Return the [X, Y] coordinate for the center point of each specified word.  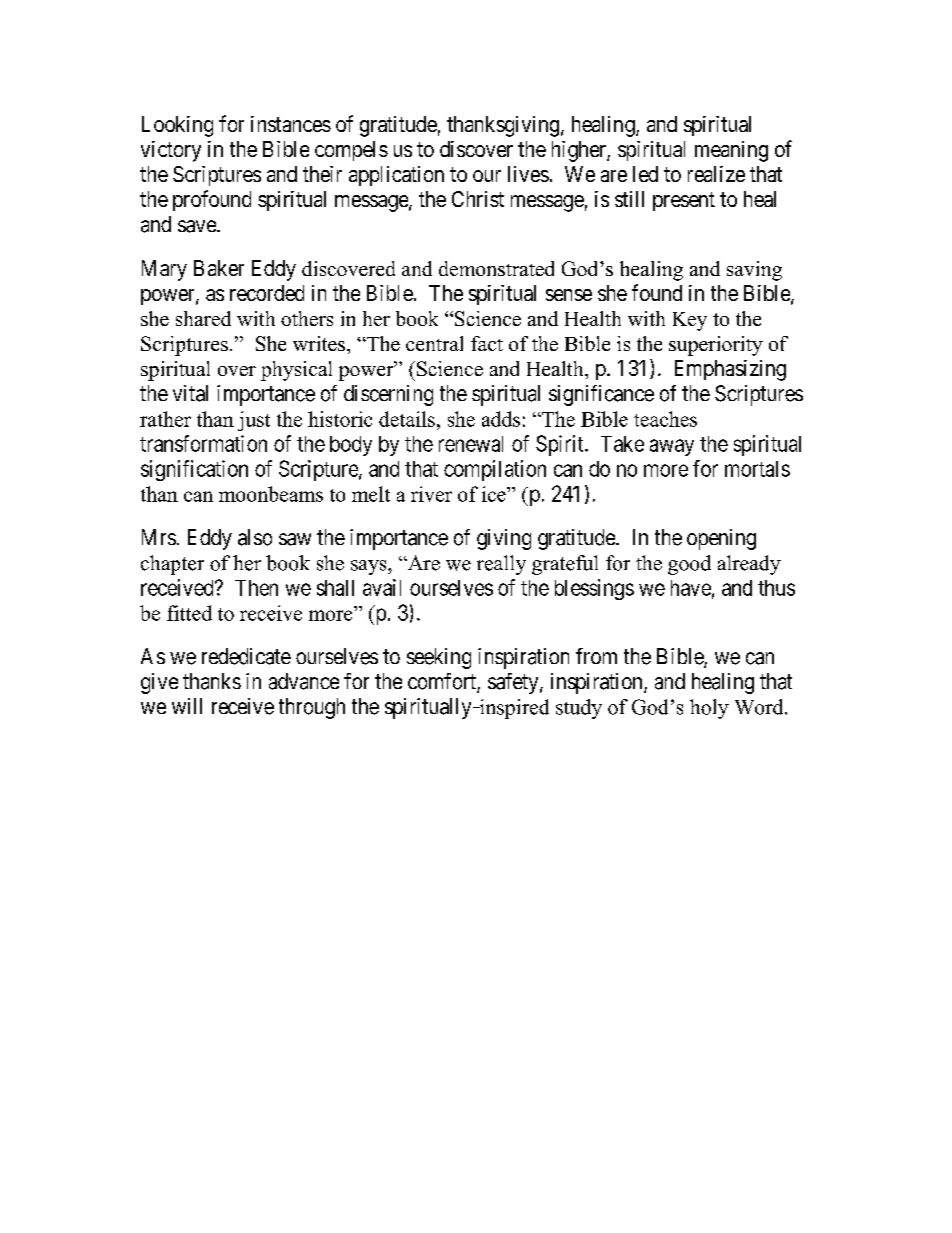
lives [528, 174]
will [187, 706]
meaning [731, 151]
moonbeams [271, 494]
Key [690, 321]
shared [203, 318]
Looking [177, 126]
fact [487, 343]
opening [721, 539]
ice [495, 494]
